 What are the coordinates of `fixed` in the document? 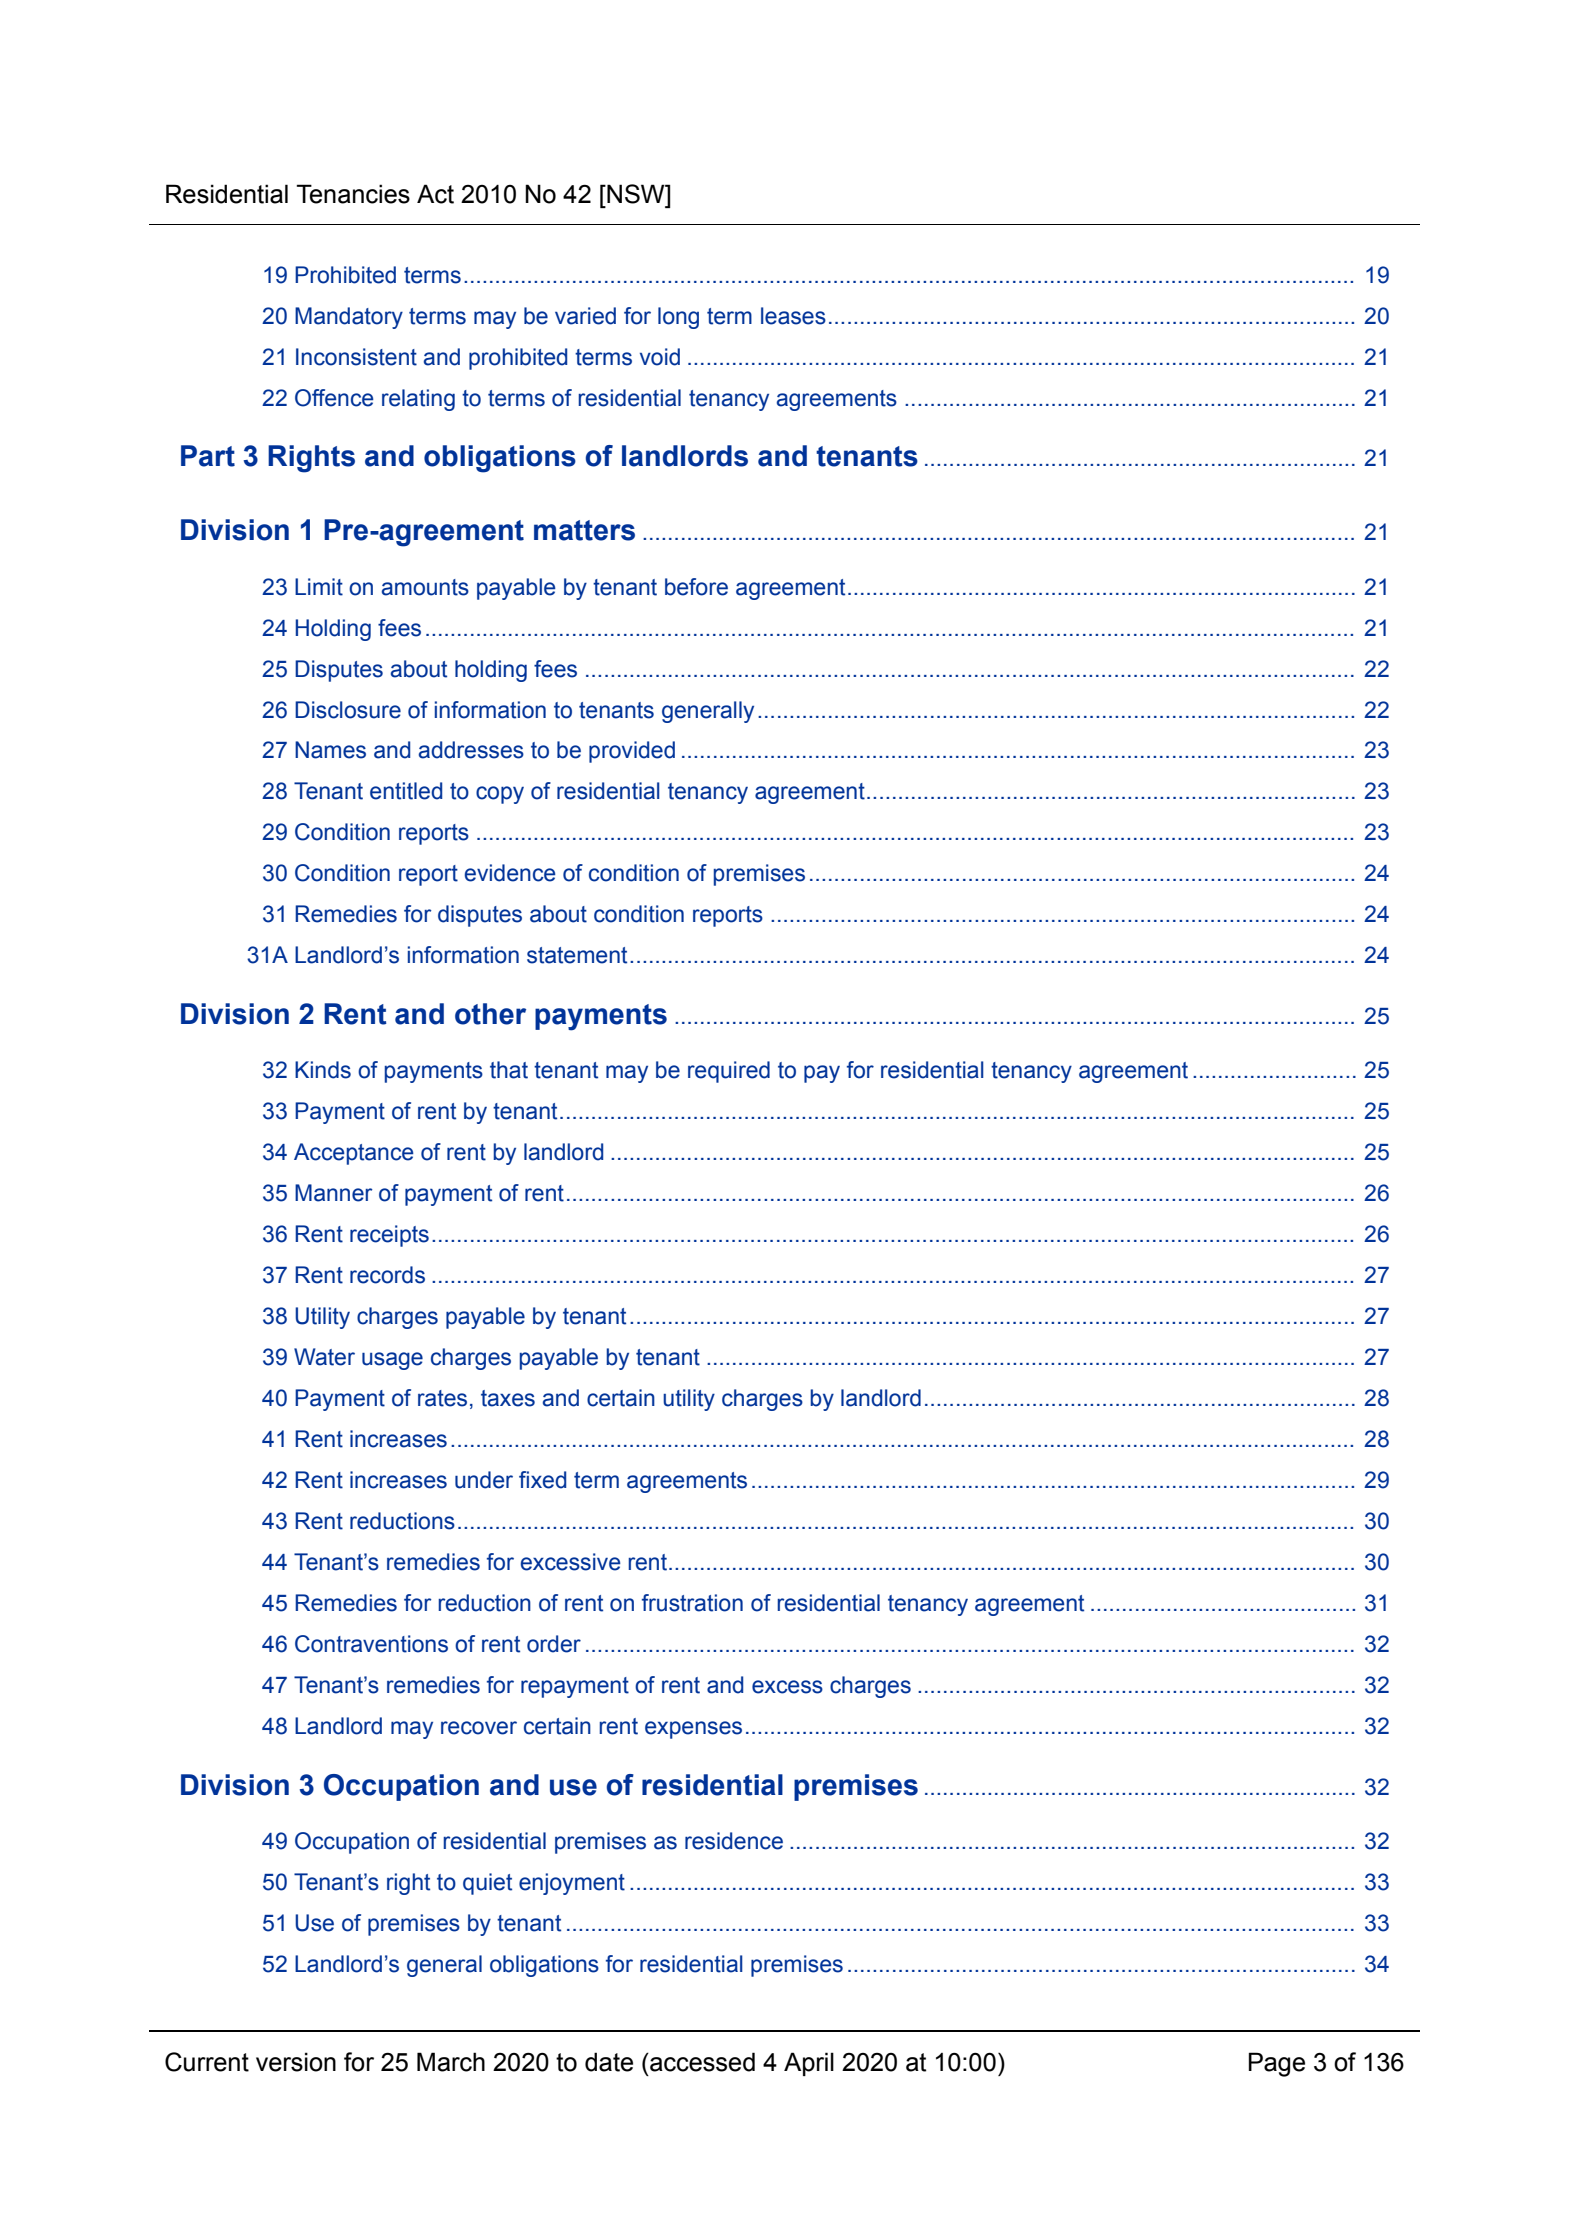 It's located at (542, 1480).
